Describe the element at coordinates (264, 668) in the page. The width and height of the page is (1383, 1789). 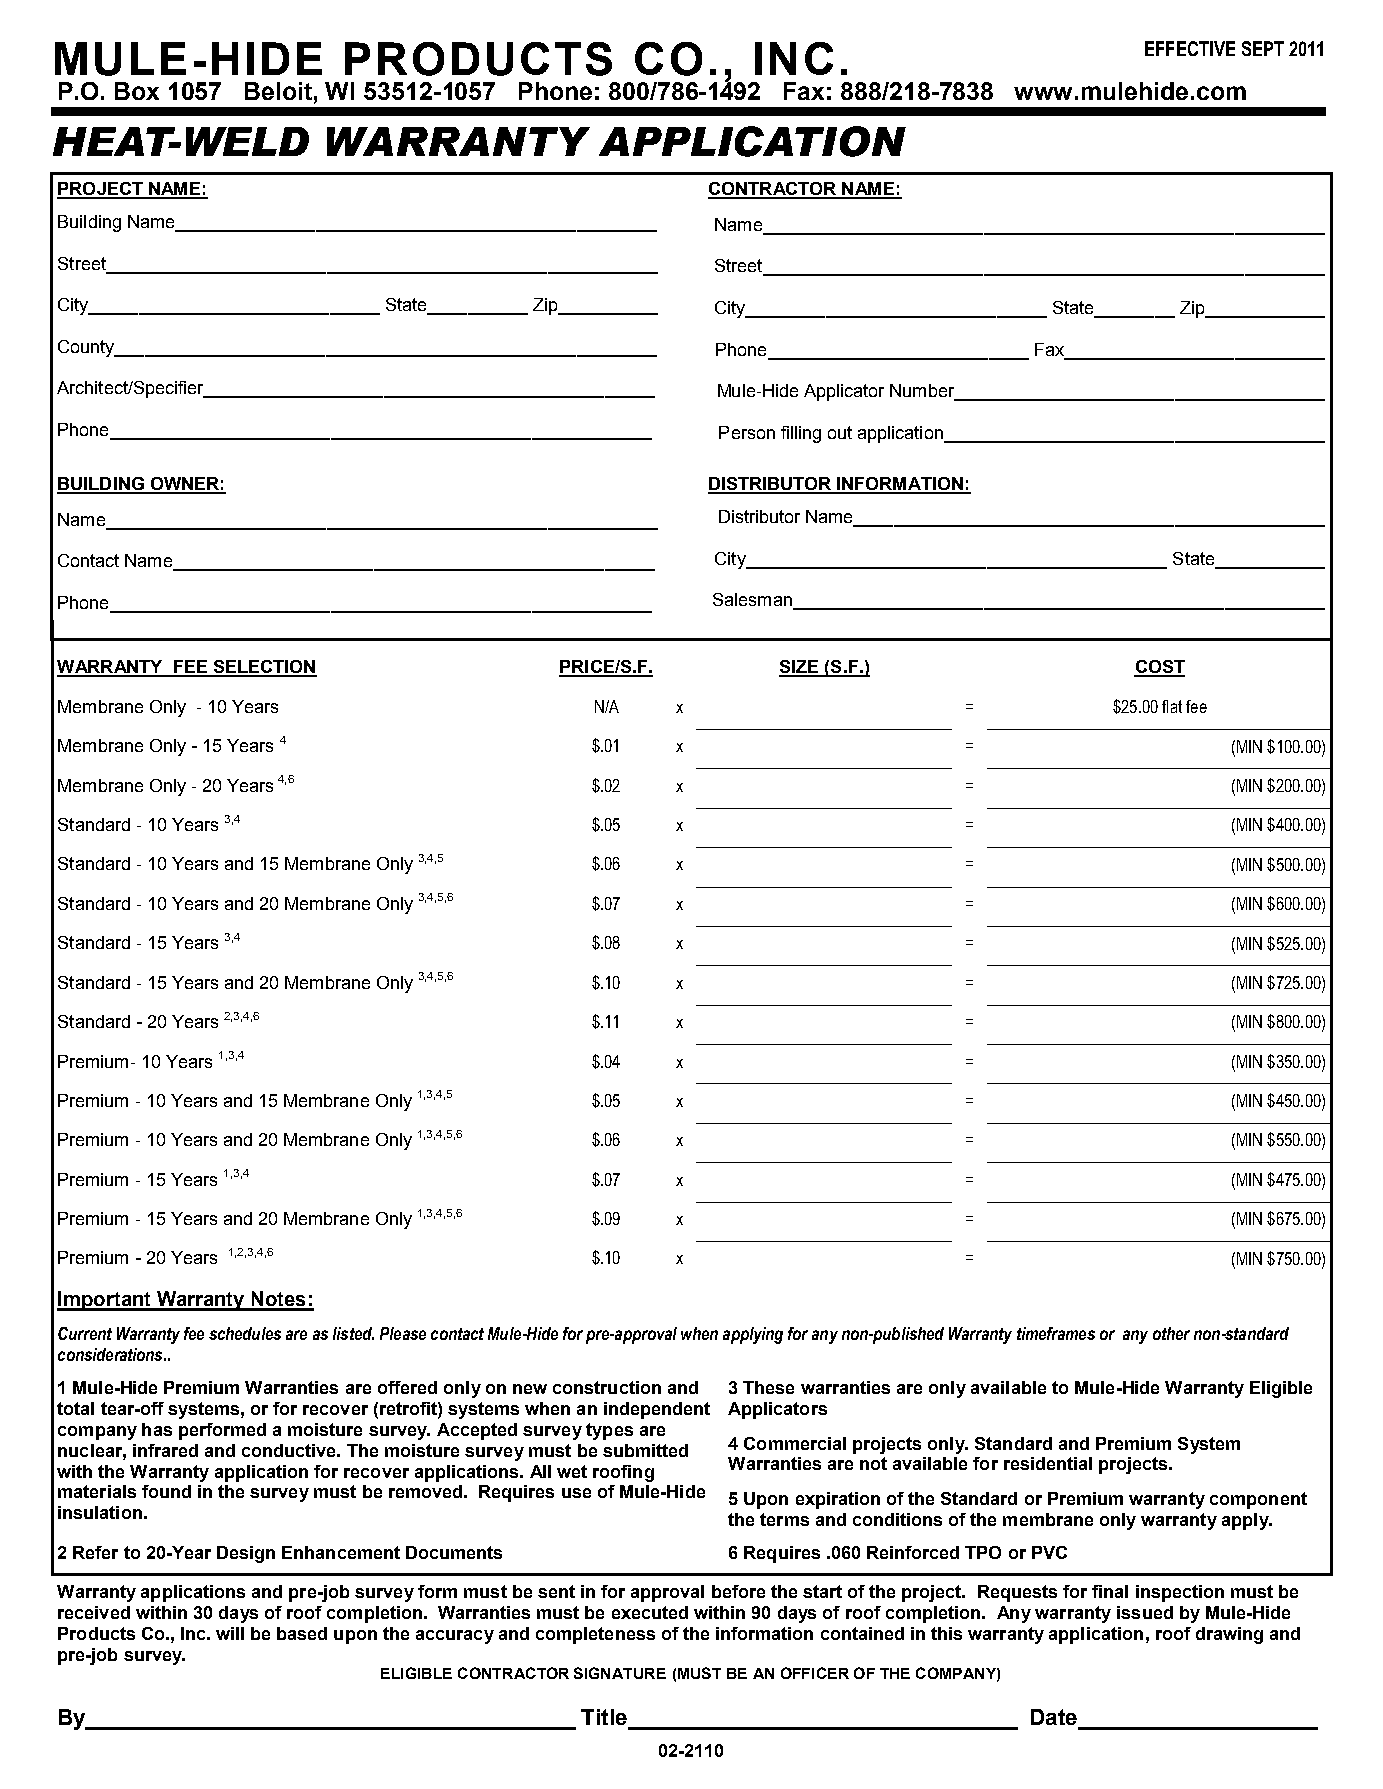
I see `SELECTION` at that location.
